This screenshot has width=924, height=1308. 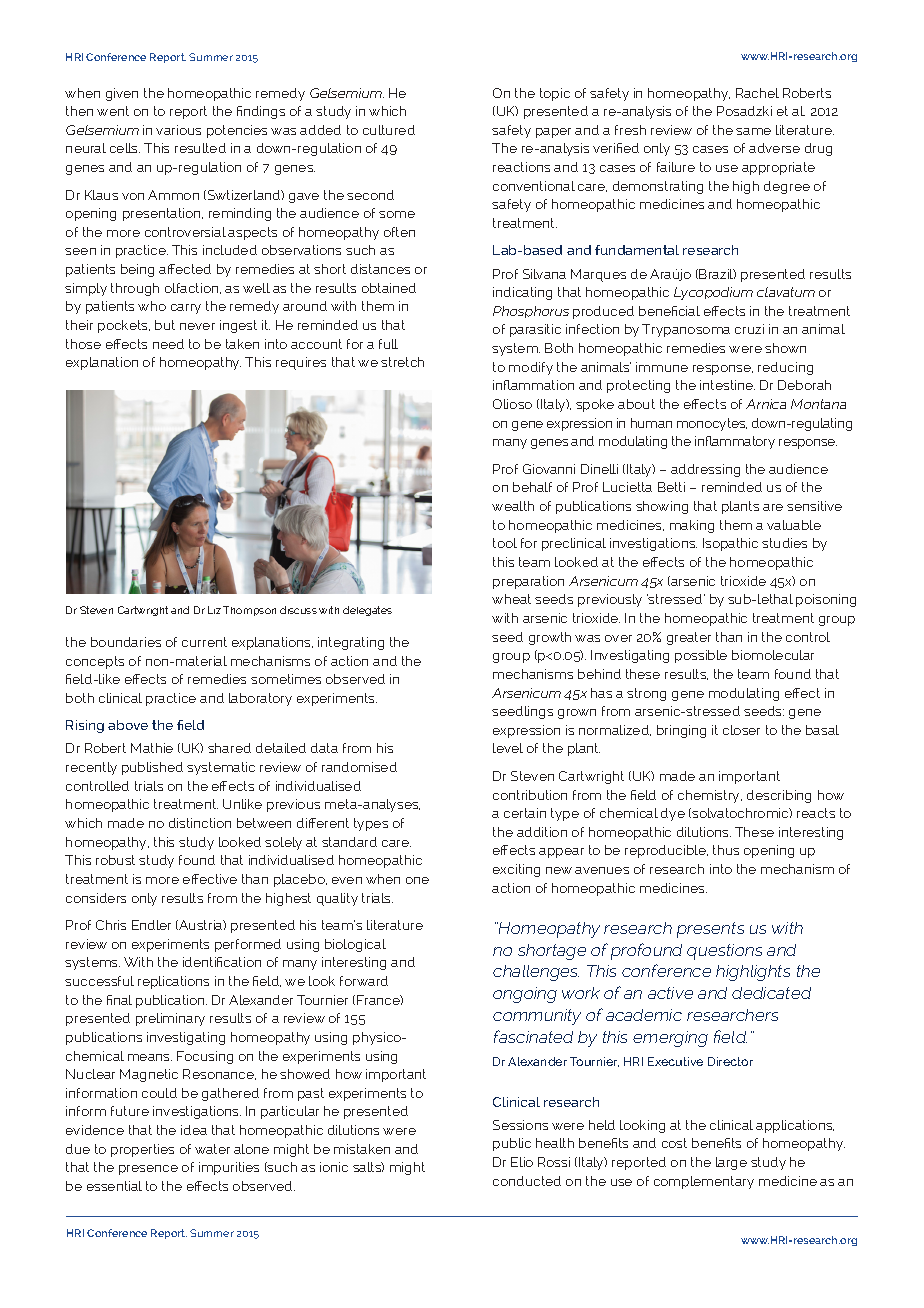 What do you see at coordinates (151, 925) in the screenshot?
I see `Endler` at bounding box center [151, 925].
